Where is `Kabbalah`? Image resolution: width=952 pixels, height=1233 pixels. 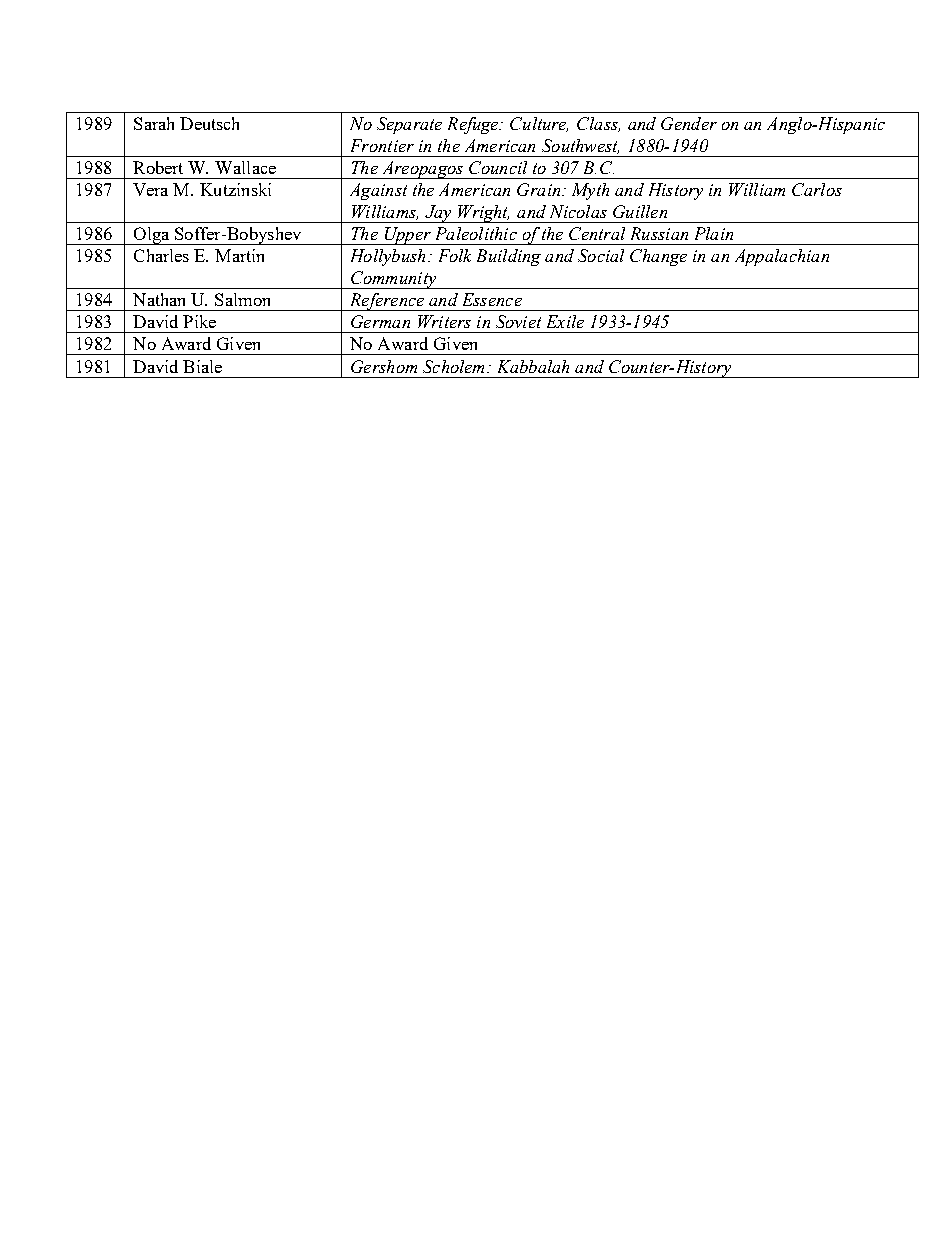
Kabbalah is located at coordinates (533, 366).
